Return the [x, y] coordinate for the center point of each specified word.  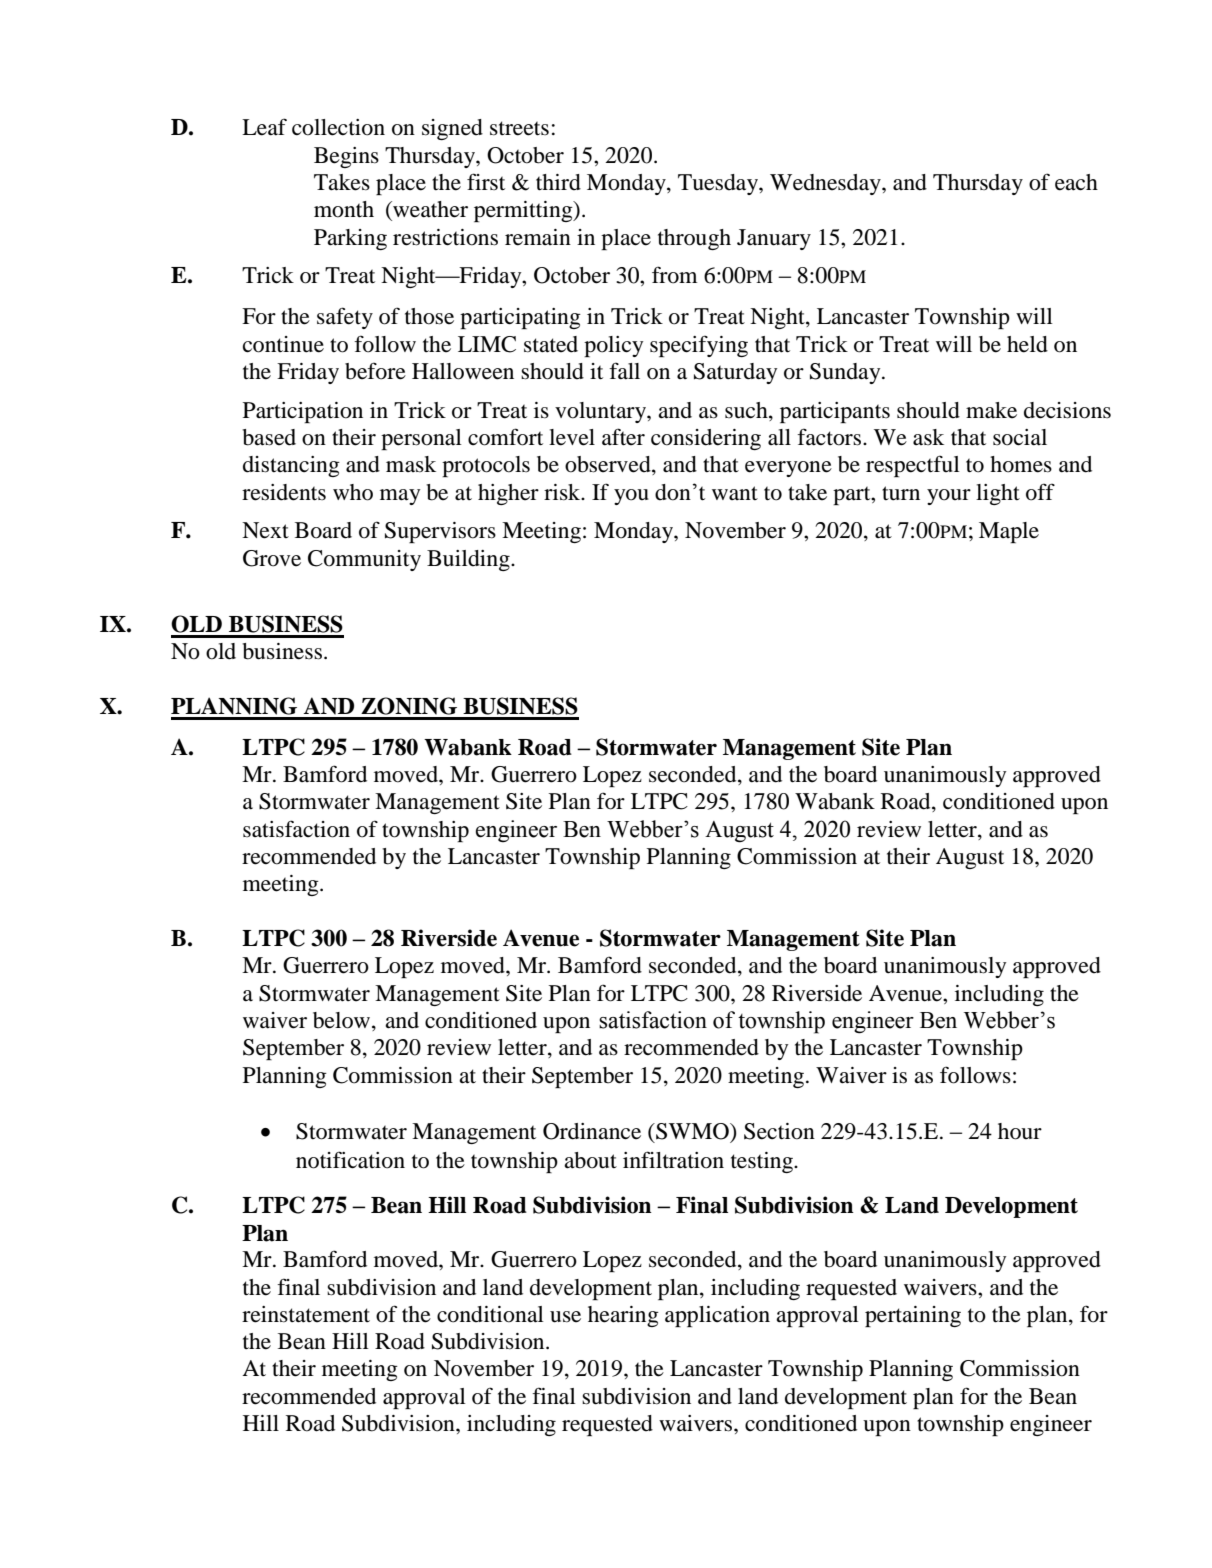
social [1020, 437]
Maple [1009, 532]
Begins [346, 157]
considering [706, 439]
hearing [623, 1316]
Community [364, 560]
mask [411, 464]
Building [469, 560]
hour [1020, 1131]
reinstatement [306, 1314]
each [1076, 182]
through [694, 239]
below [343, 1021]
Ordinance [592, 1131]
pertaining [913, 1316]
